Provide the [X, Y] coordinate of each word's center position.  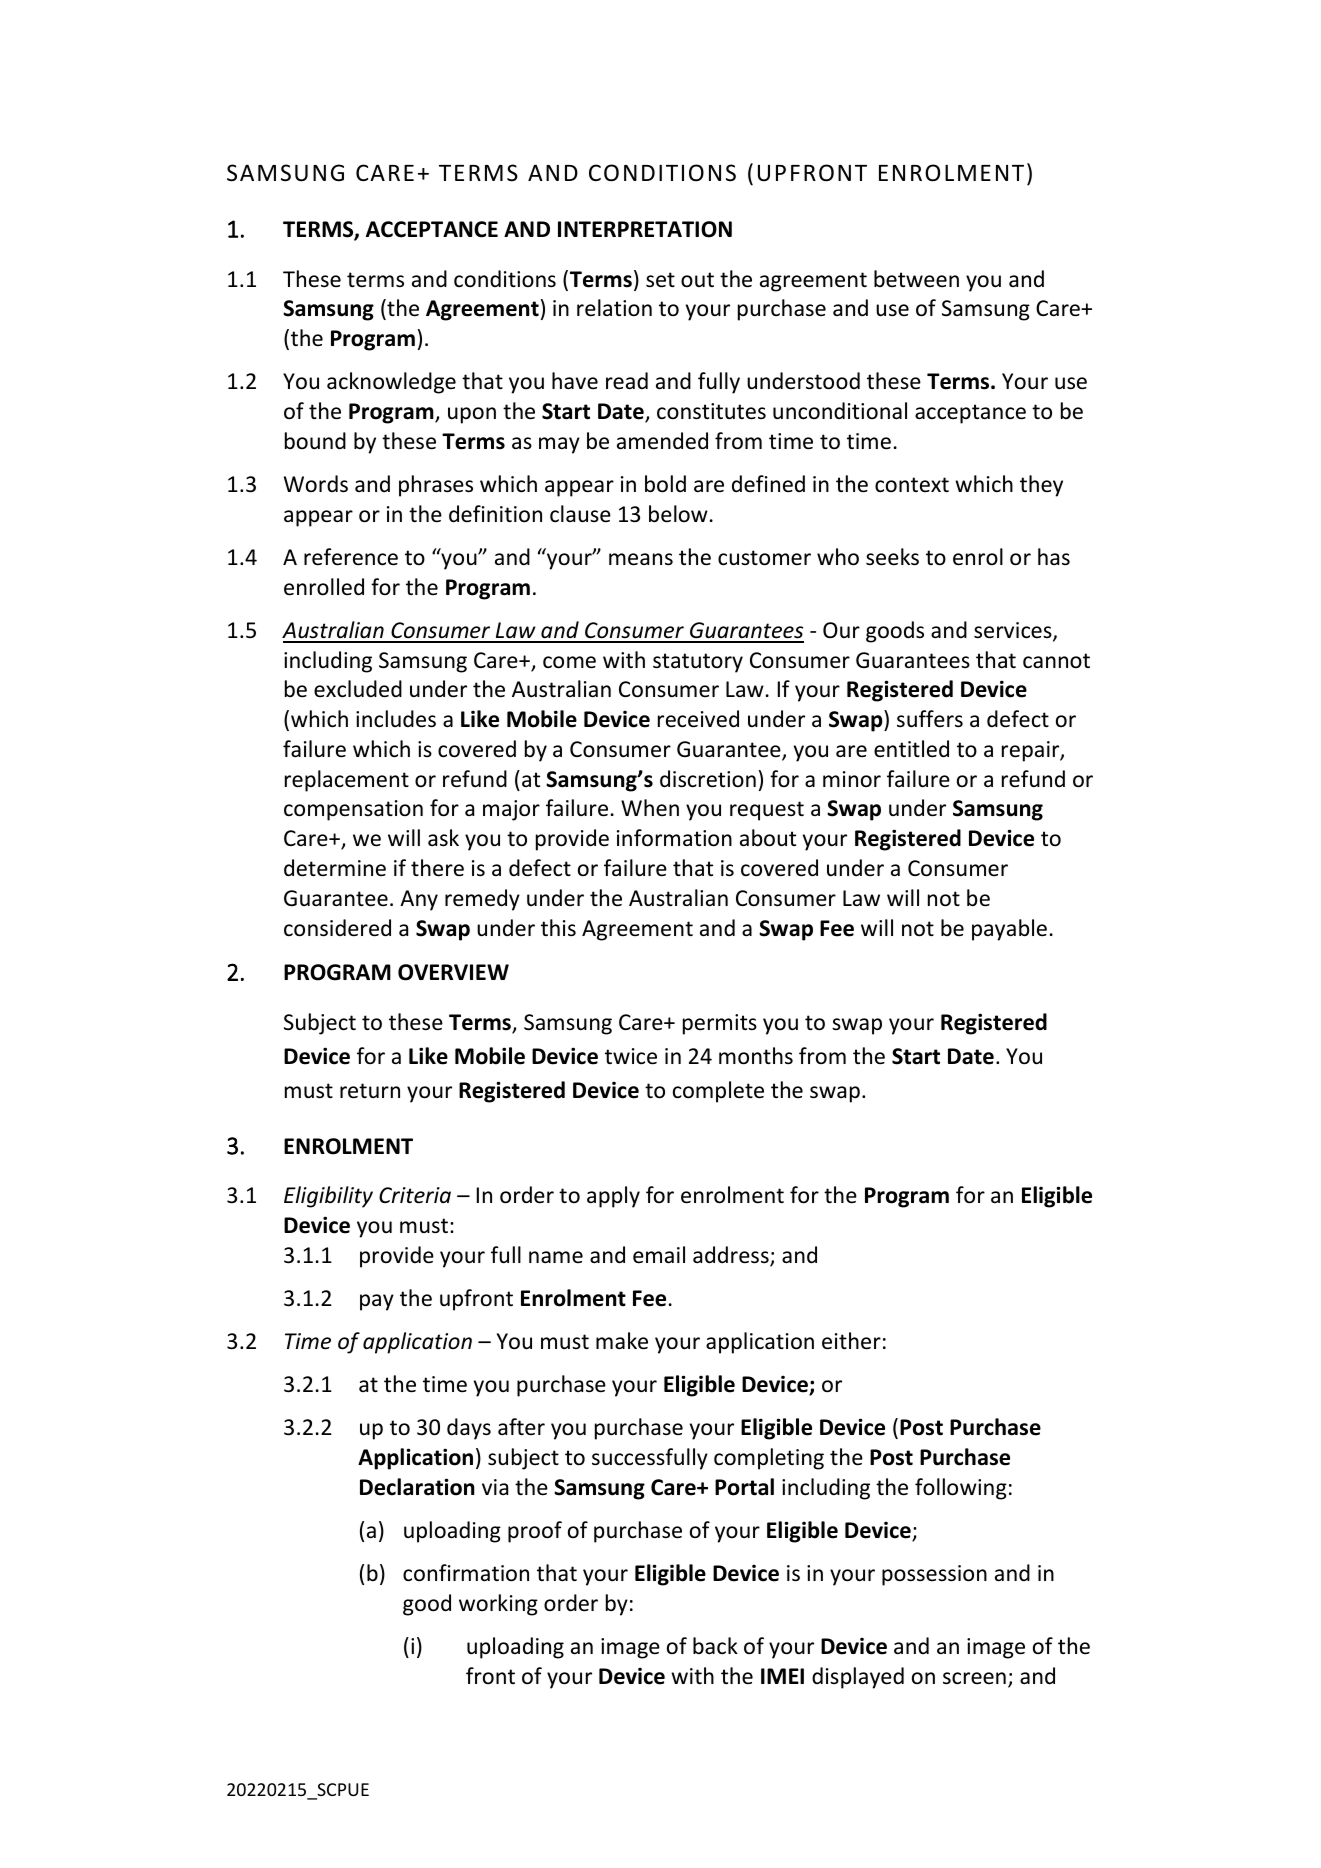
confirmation [466, 1573]
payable [1009, 930]
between [916, 279]
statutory [698, 663]
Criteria [415, 1195]
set [660, 280]
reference [351, 557]
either [851, 1341]
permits [720, 1024]
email [659, 1255]
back [715, 1645]
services [1014, 631]
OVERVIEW [453, 972]
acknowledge [391, 383]
